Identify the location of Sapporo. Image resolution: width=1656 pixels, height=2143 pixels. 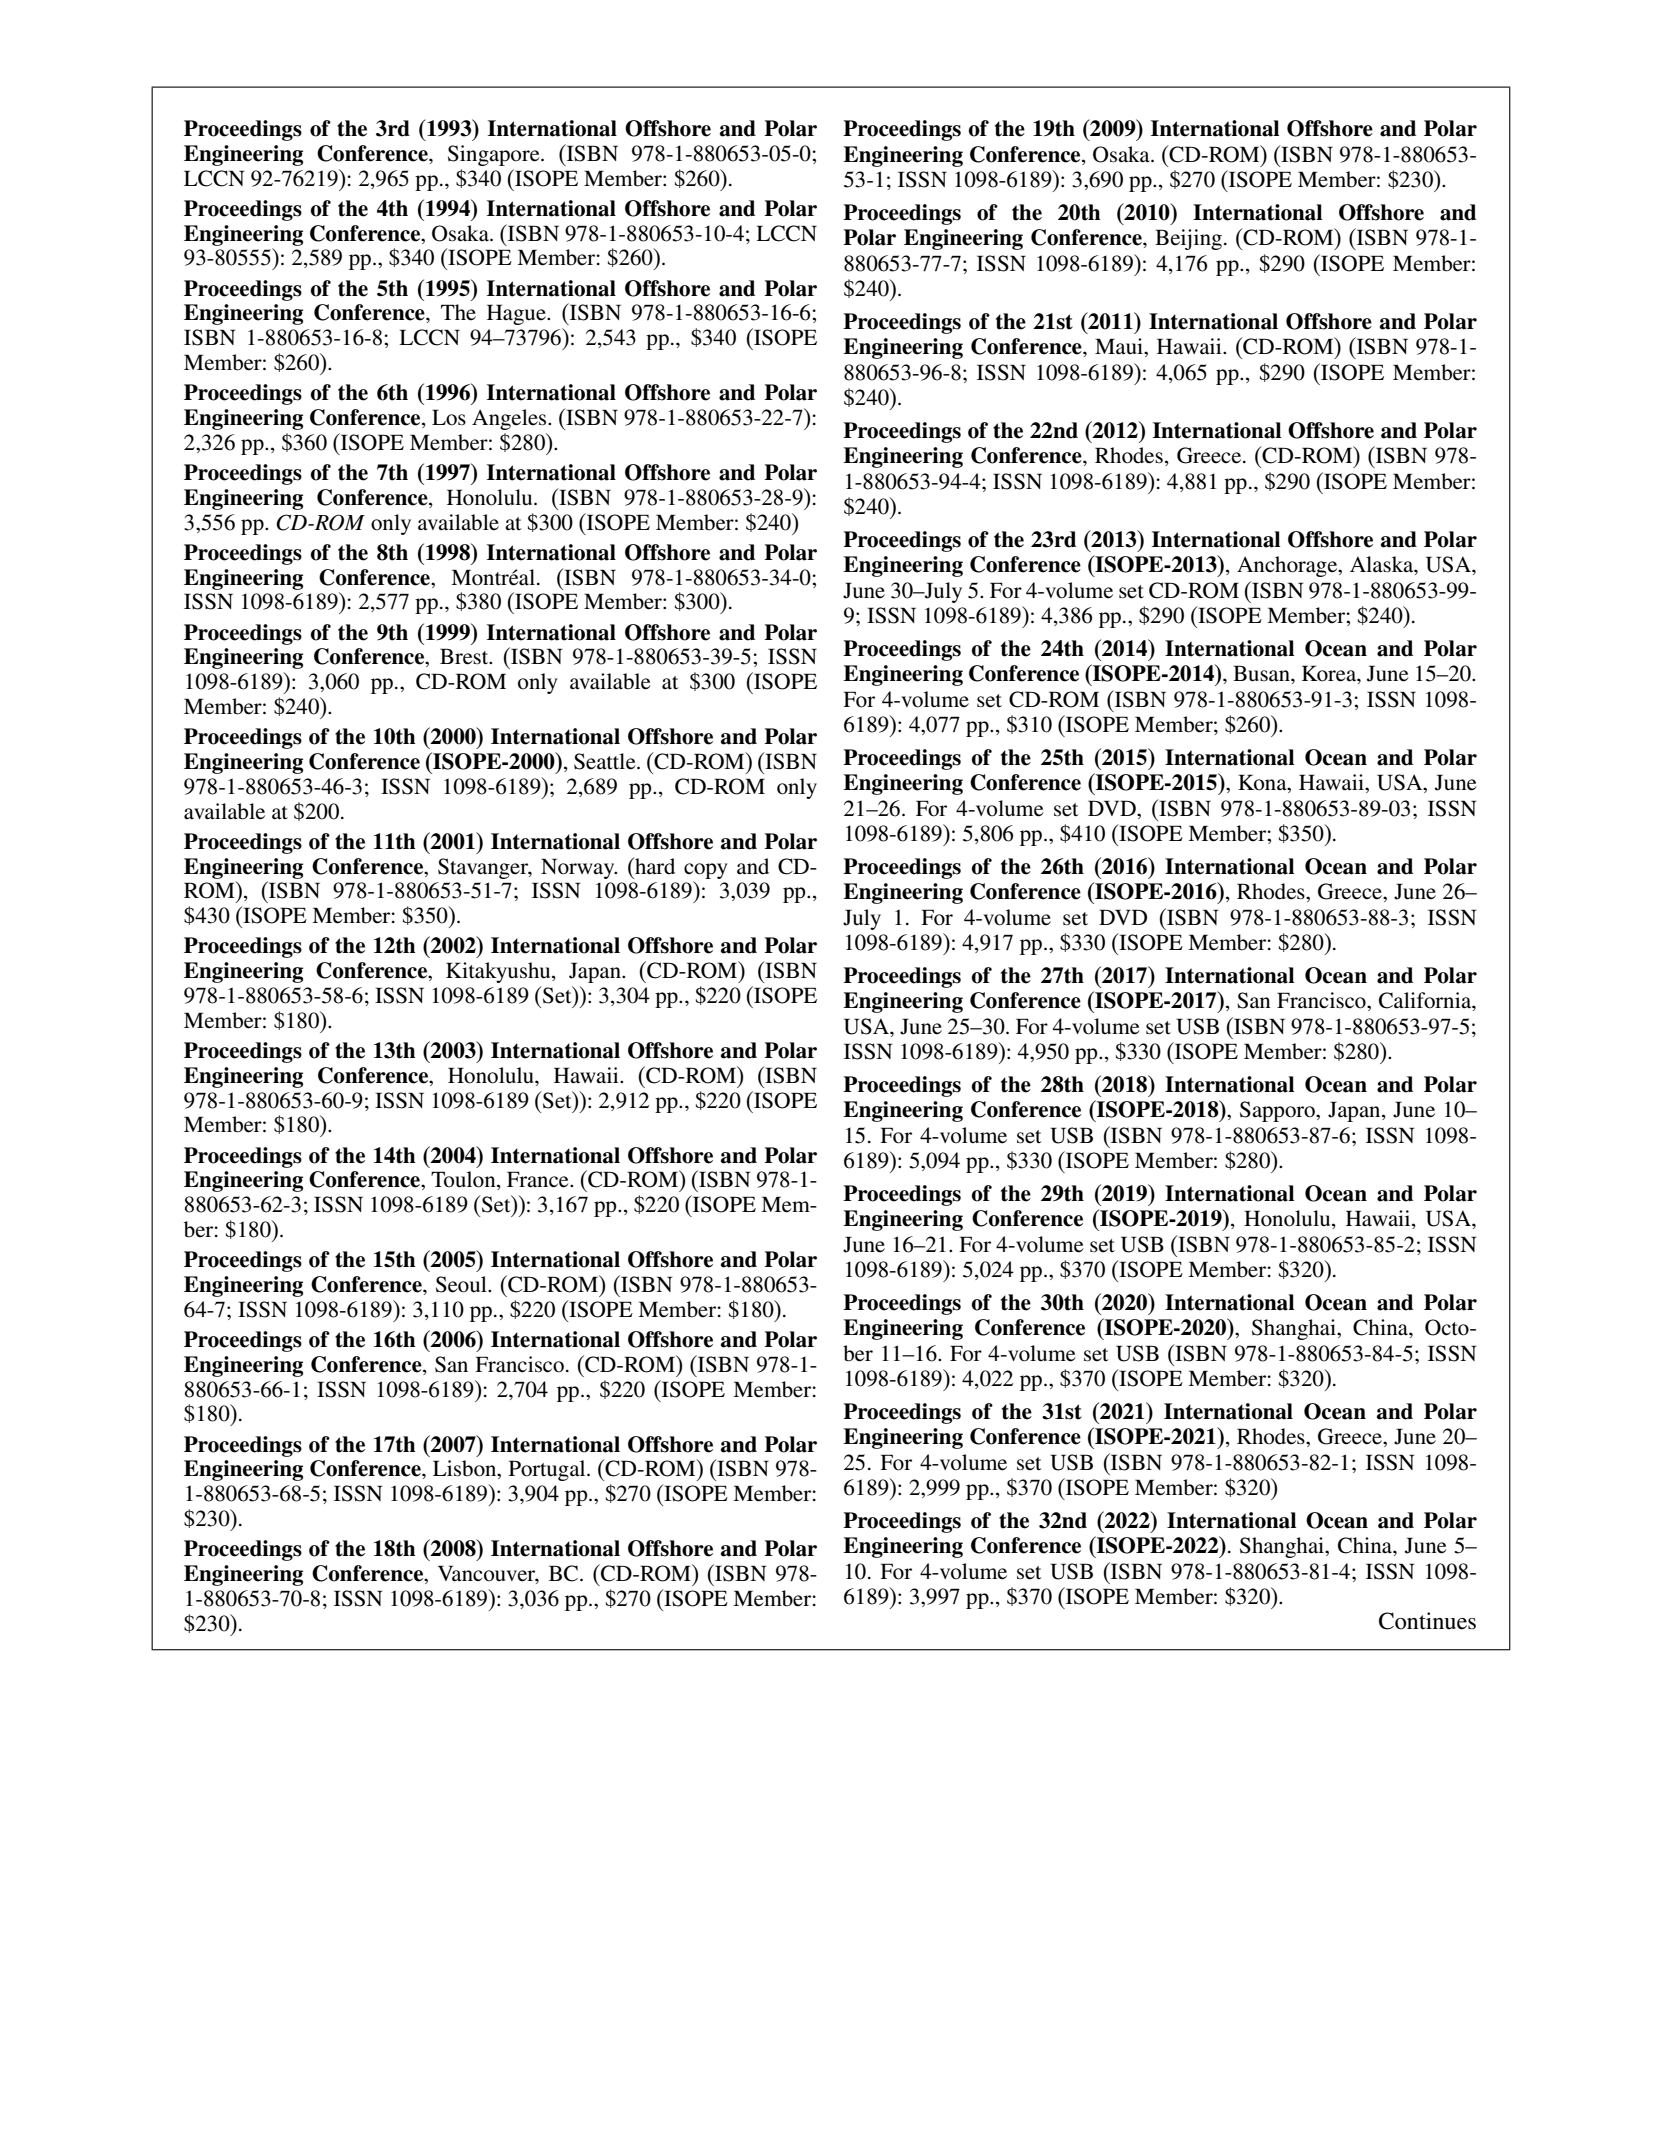
(1278, 1111).
